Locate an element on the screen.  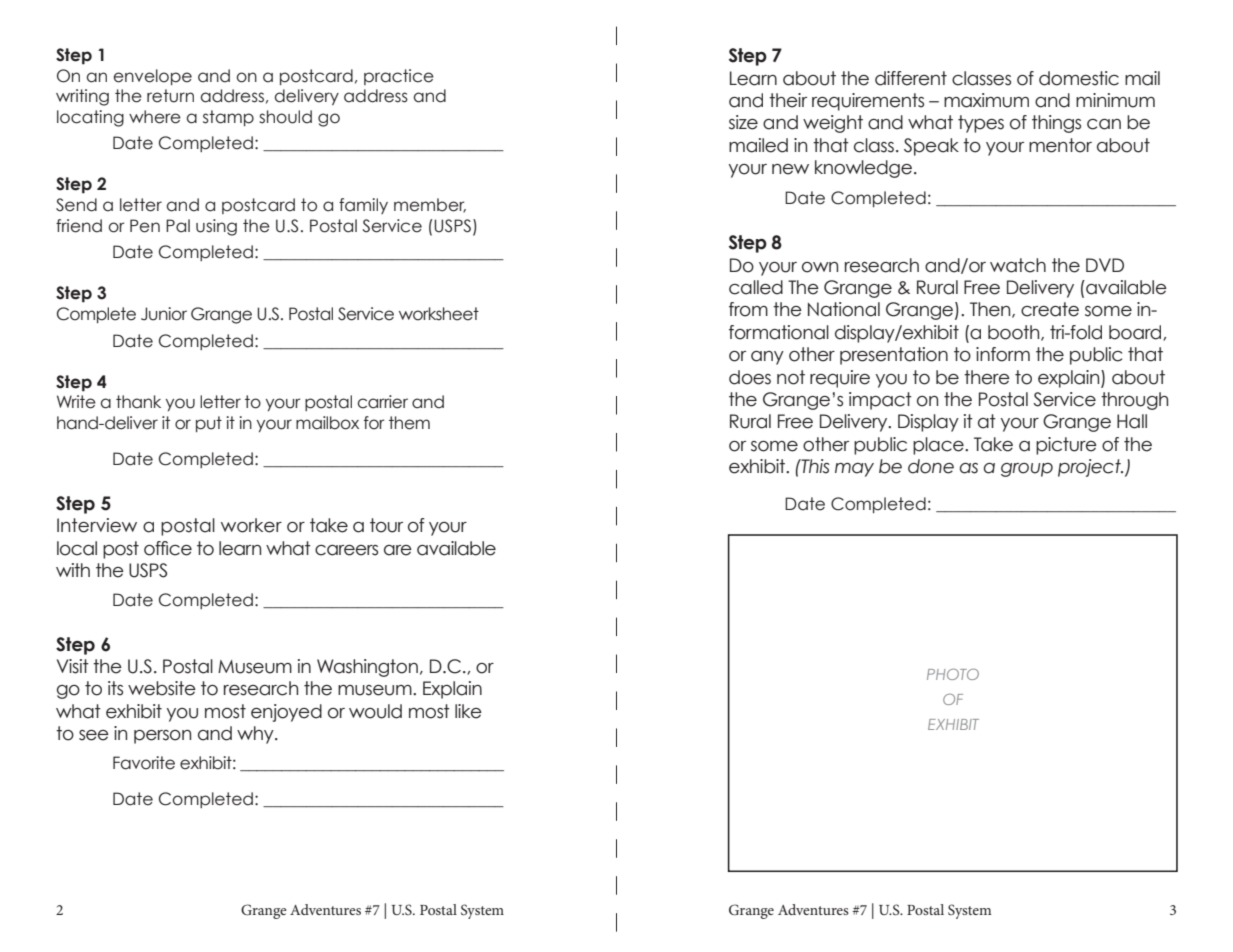
picture is located at coordinates (1066, 446).
